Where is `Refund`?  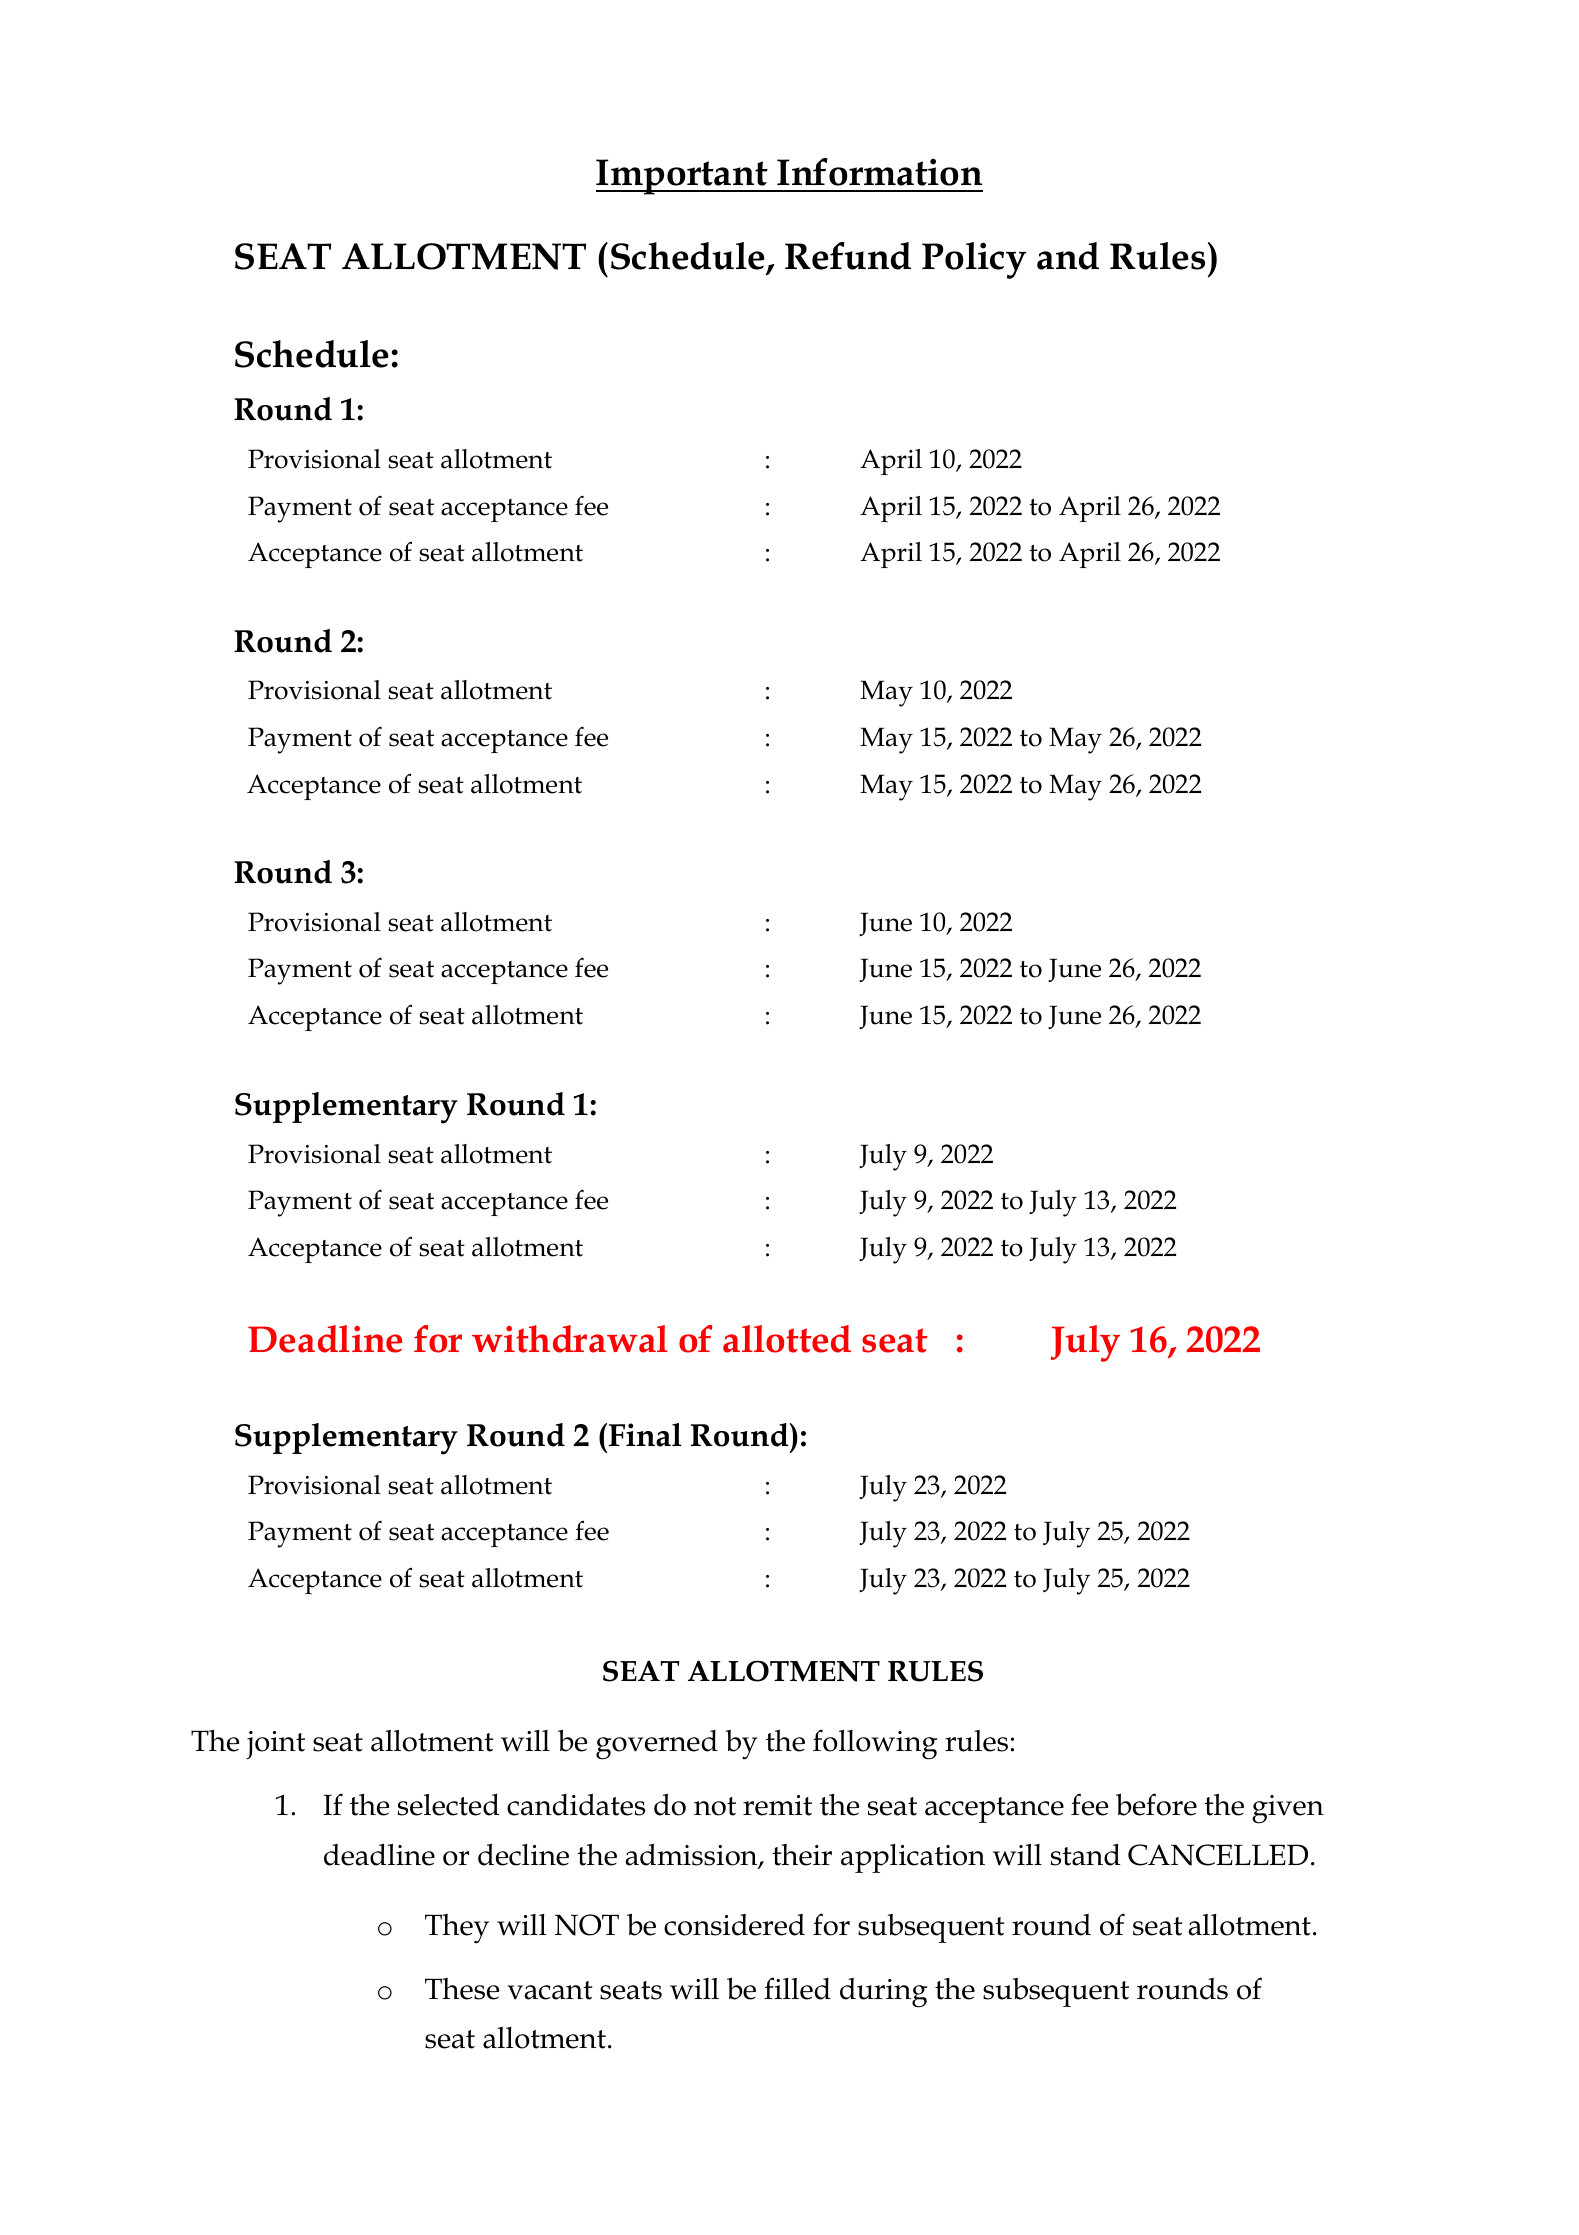 Refund is located at coordinates (848, 256).
